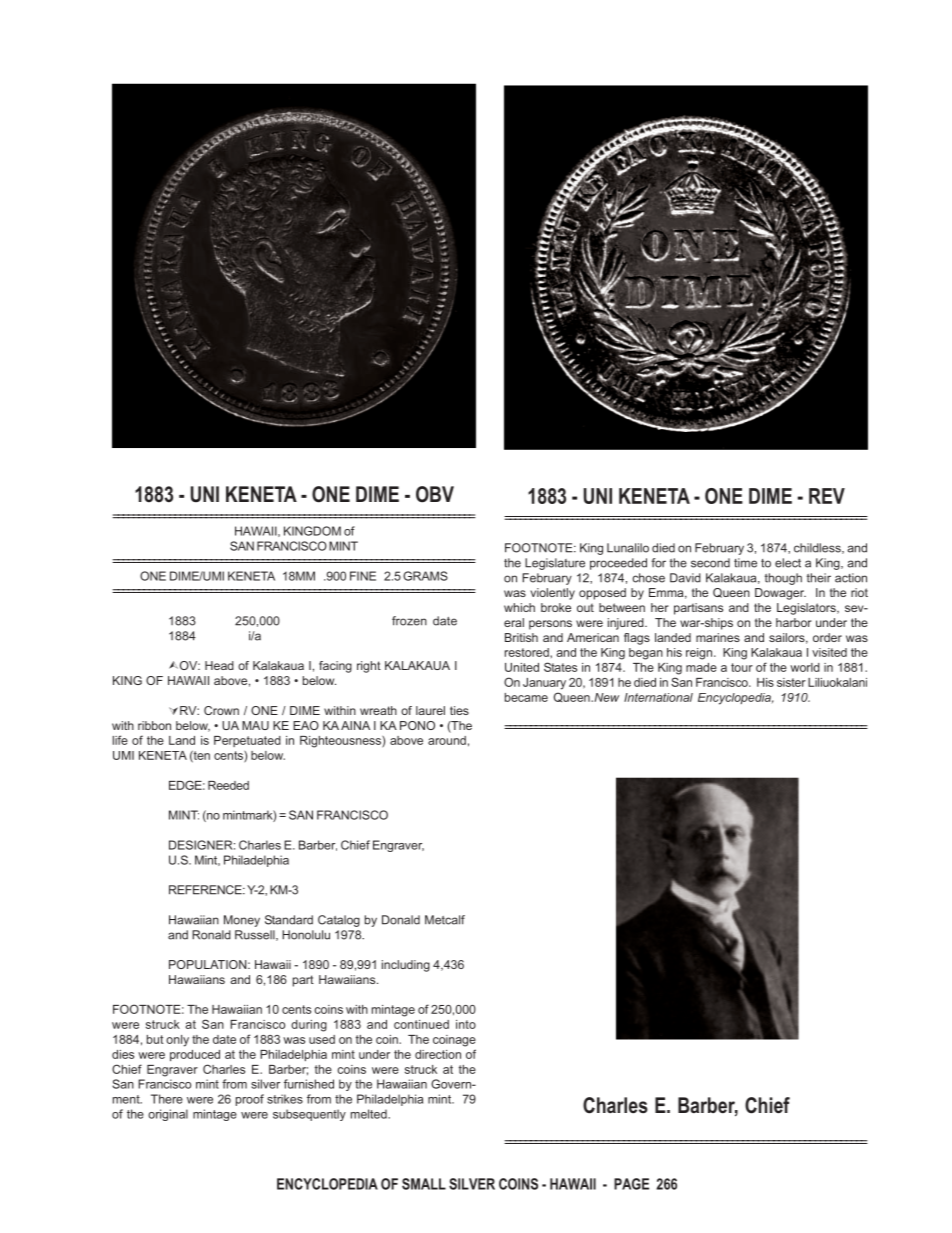 The width and height of the screenshot is (952, 1233). Describe the element at coordinates (247, 741) in the screenshot. I see `Perpetuated` at that location.
